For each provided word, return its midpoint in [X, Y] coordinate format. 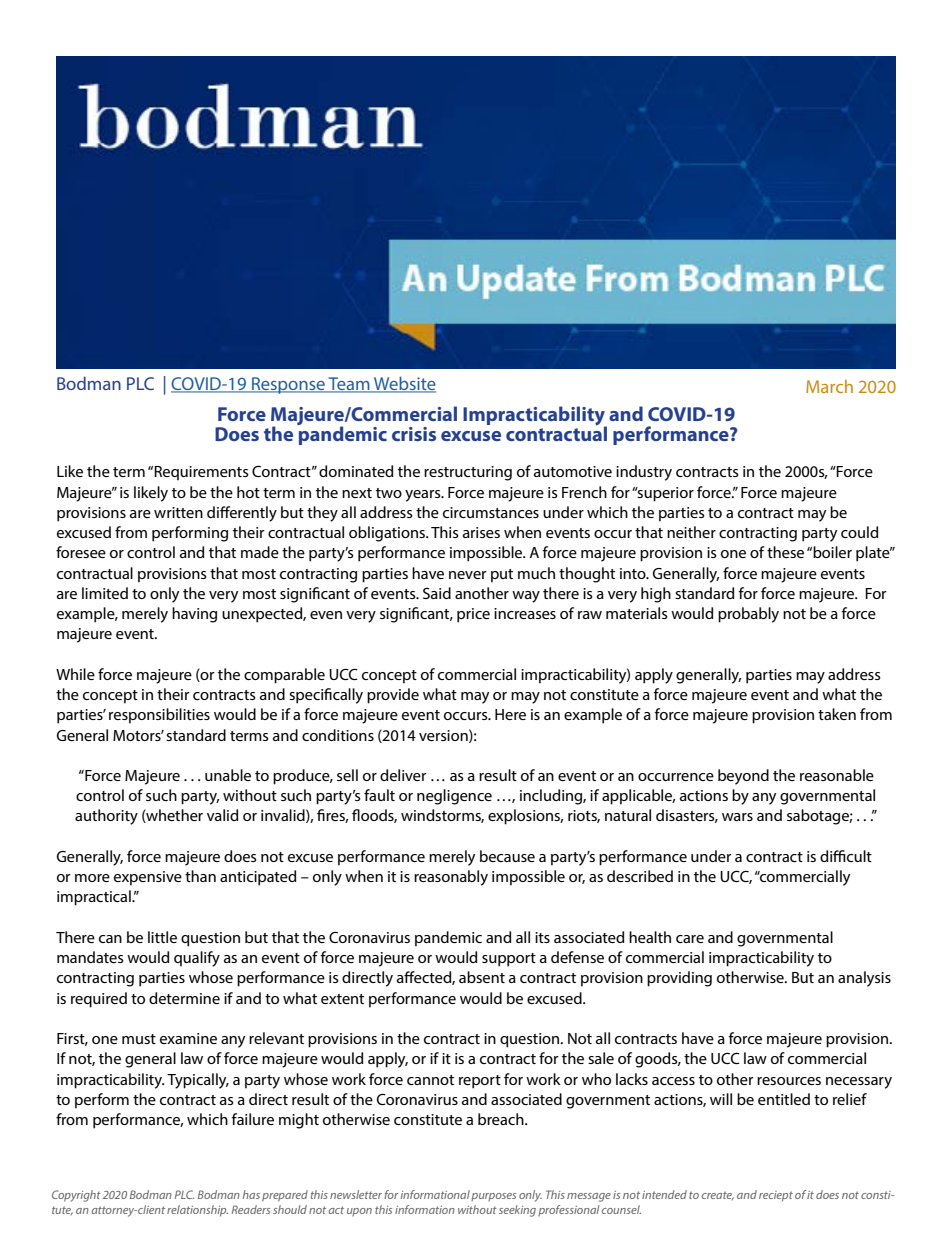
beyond [743, 777]
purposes [493, 1197]
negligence [454, 797]
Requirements [201, 473]
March [829, 386]
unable [228, 775]
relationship [197, 1211]
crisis [414, 434]
